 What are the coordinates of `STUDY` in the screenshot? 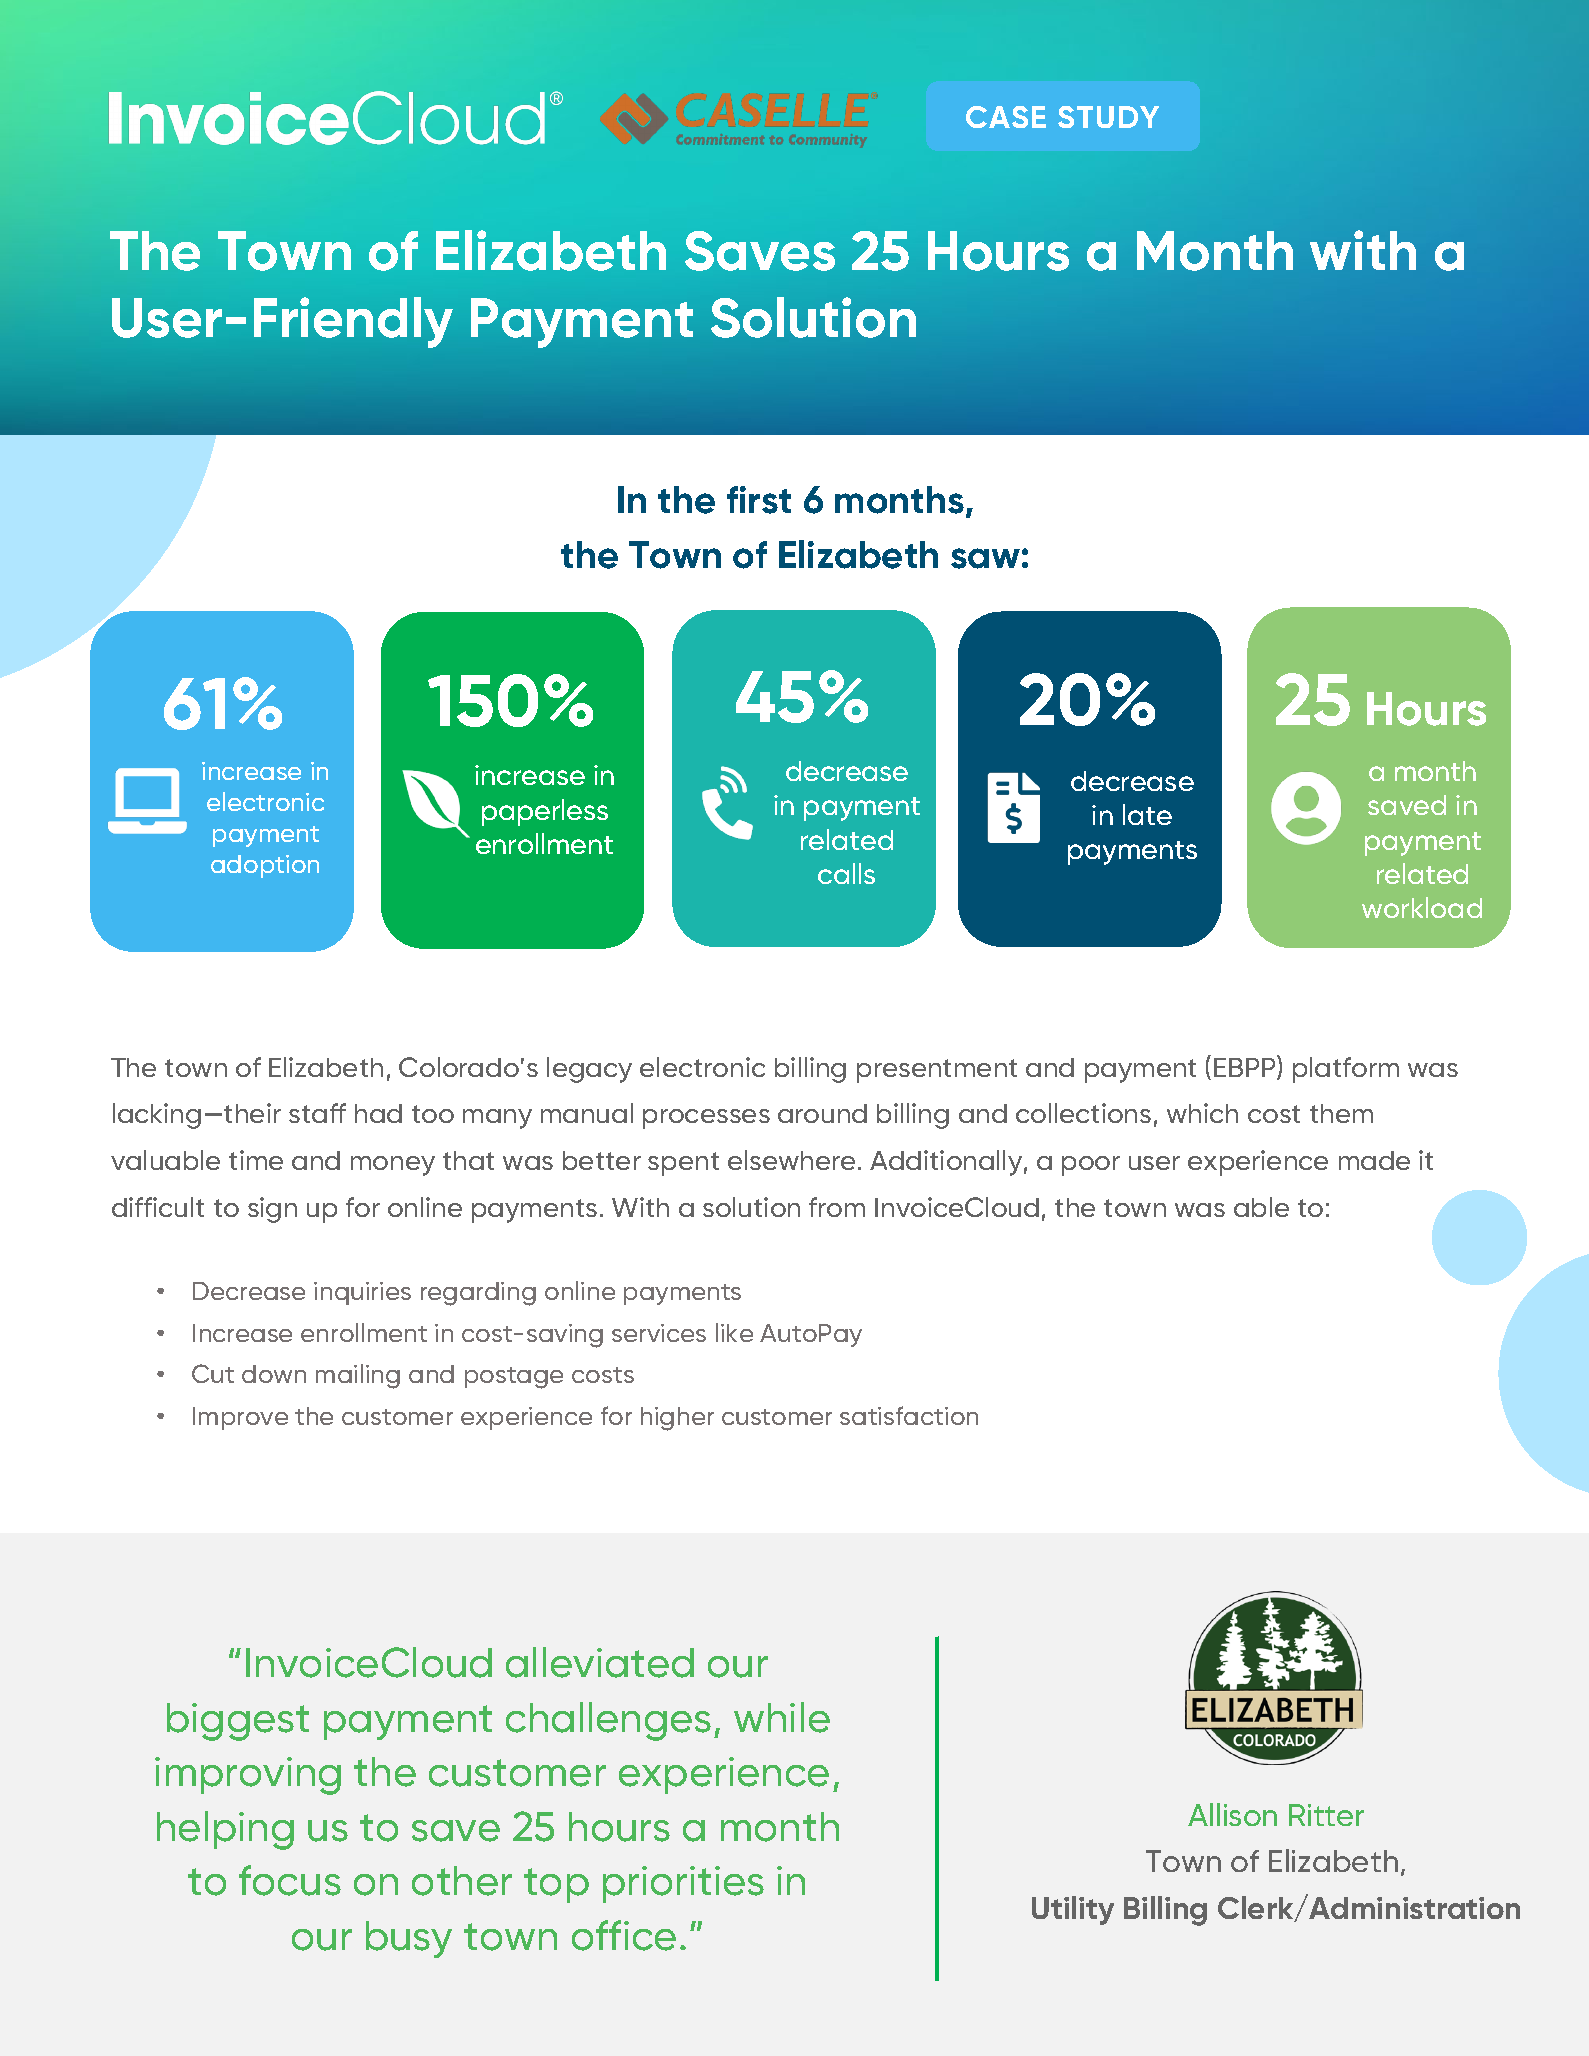 It's located at (1108, 117).
